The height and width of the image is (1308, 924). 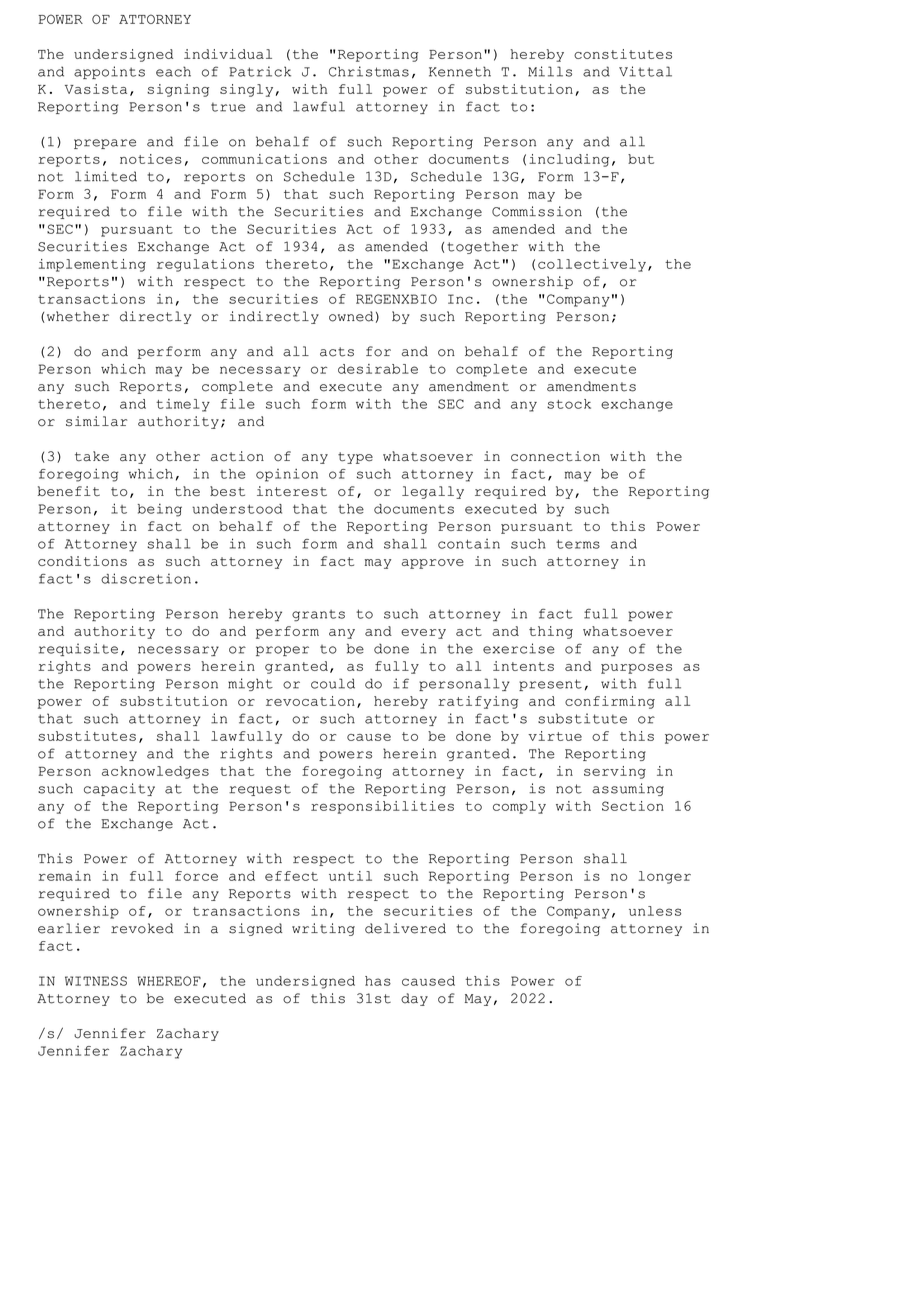 What do you see at coordinates (578, 544) in the image?
I see `terms` at bounding box center [578, 544].
